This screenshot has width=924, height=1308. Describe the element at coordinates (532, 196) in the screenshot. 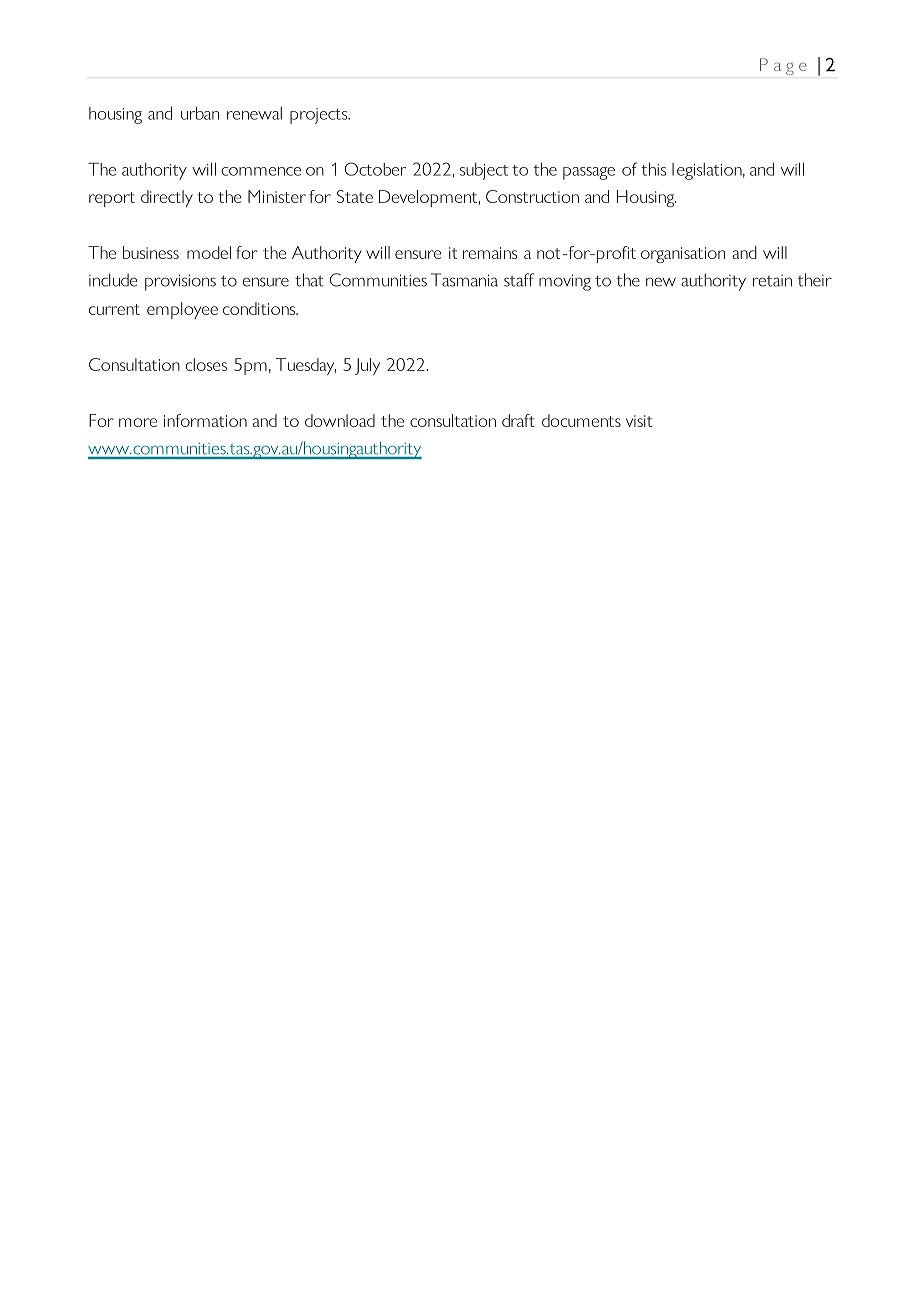

I see `Construction` at that location.
